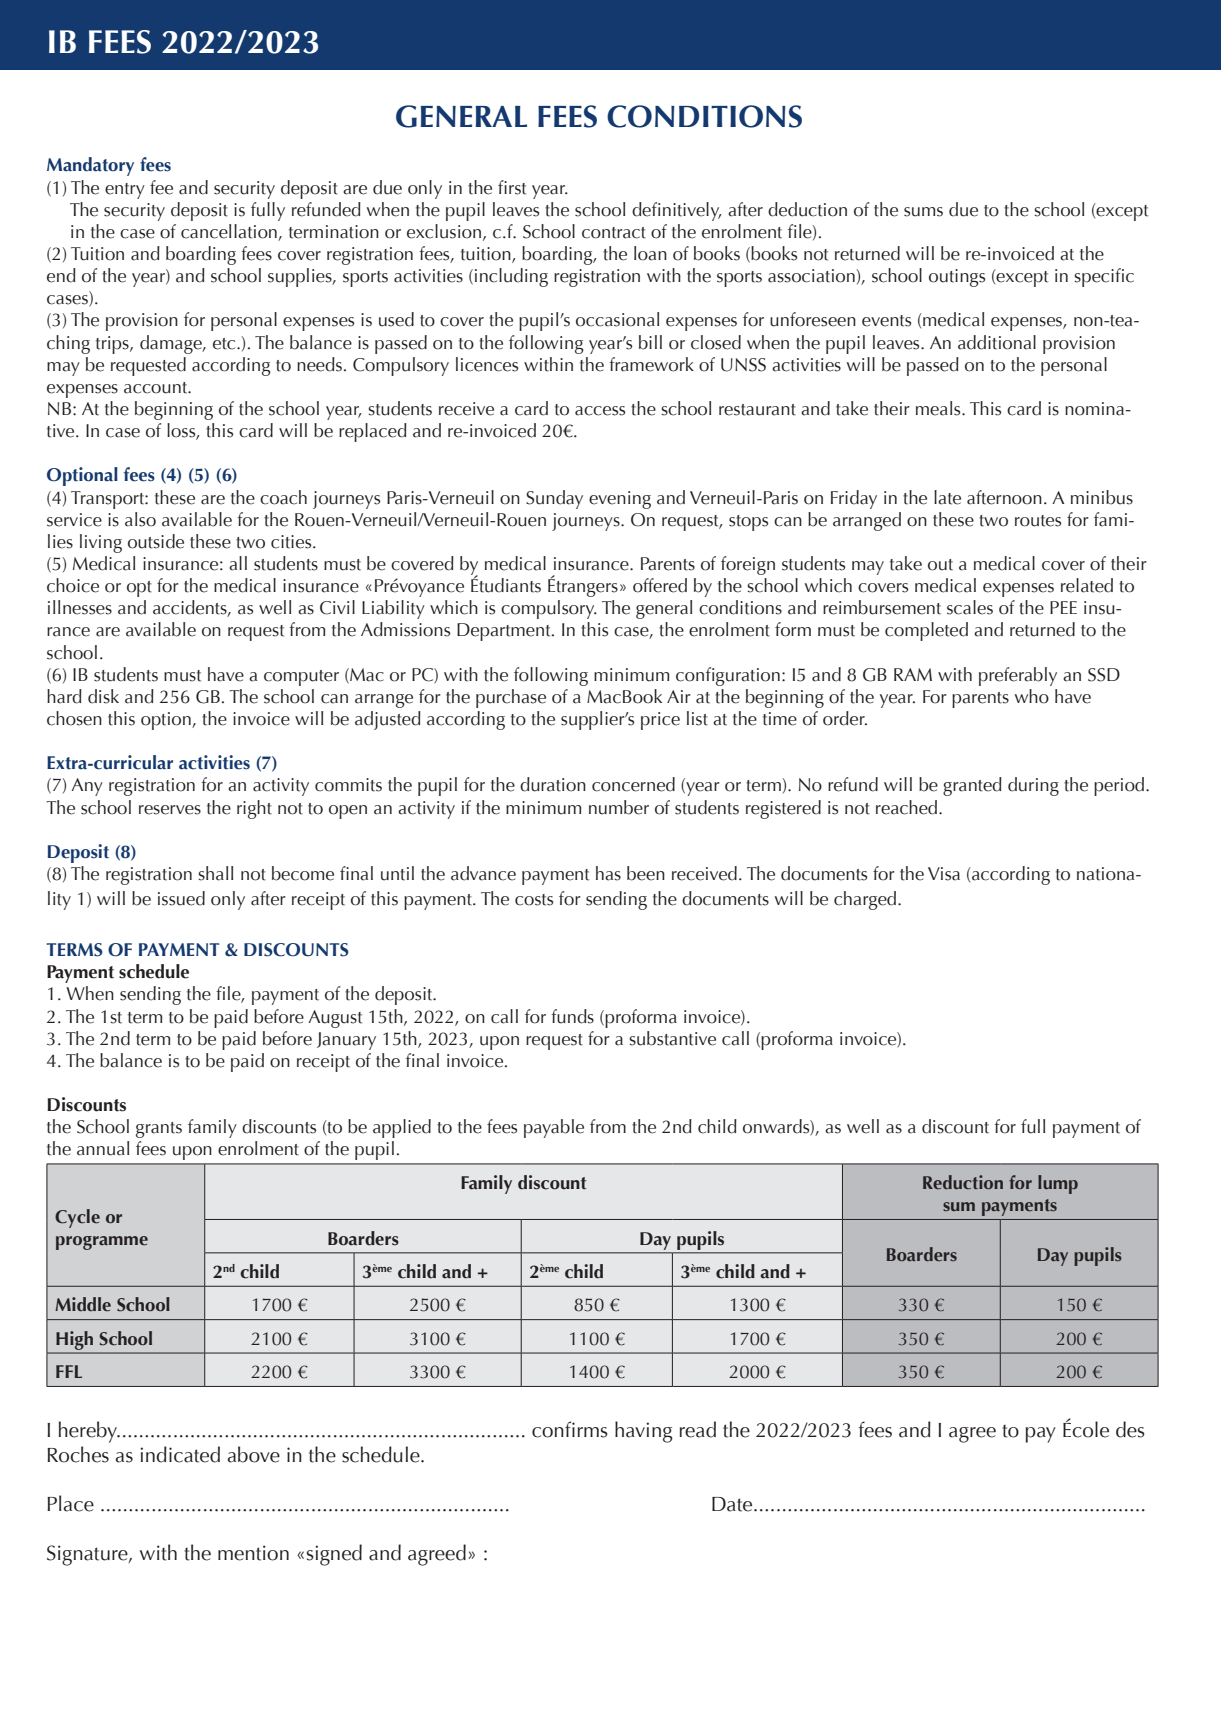  What do you see at coordinates (1018, 676) in the document?
I see `preferably` at bounding box center [1018, 676].
